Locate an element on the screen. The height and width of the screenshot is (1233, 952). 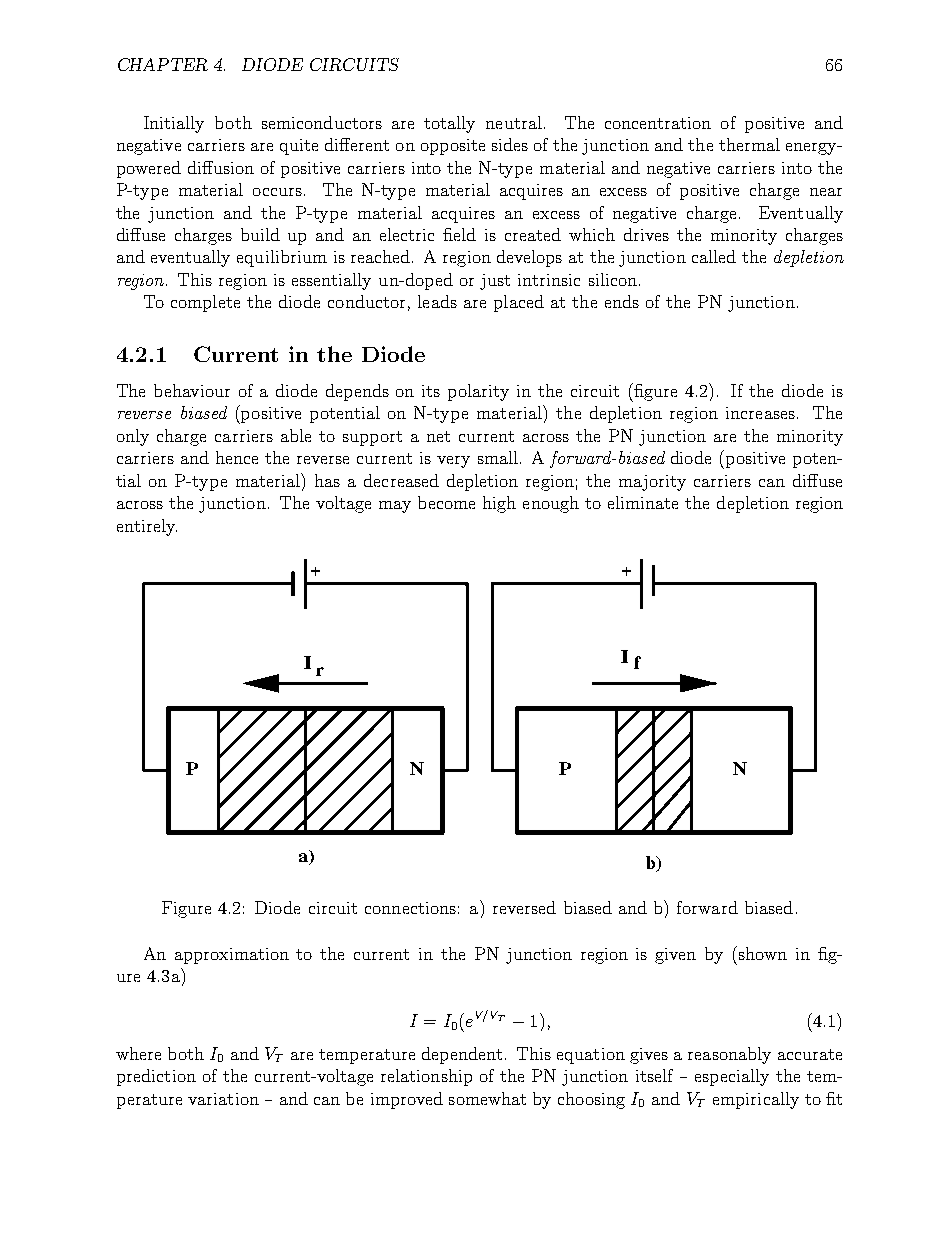
complete is located at coordinates (205, 303).
